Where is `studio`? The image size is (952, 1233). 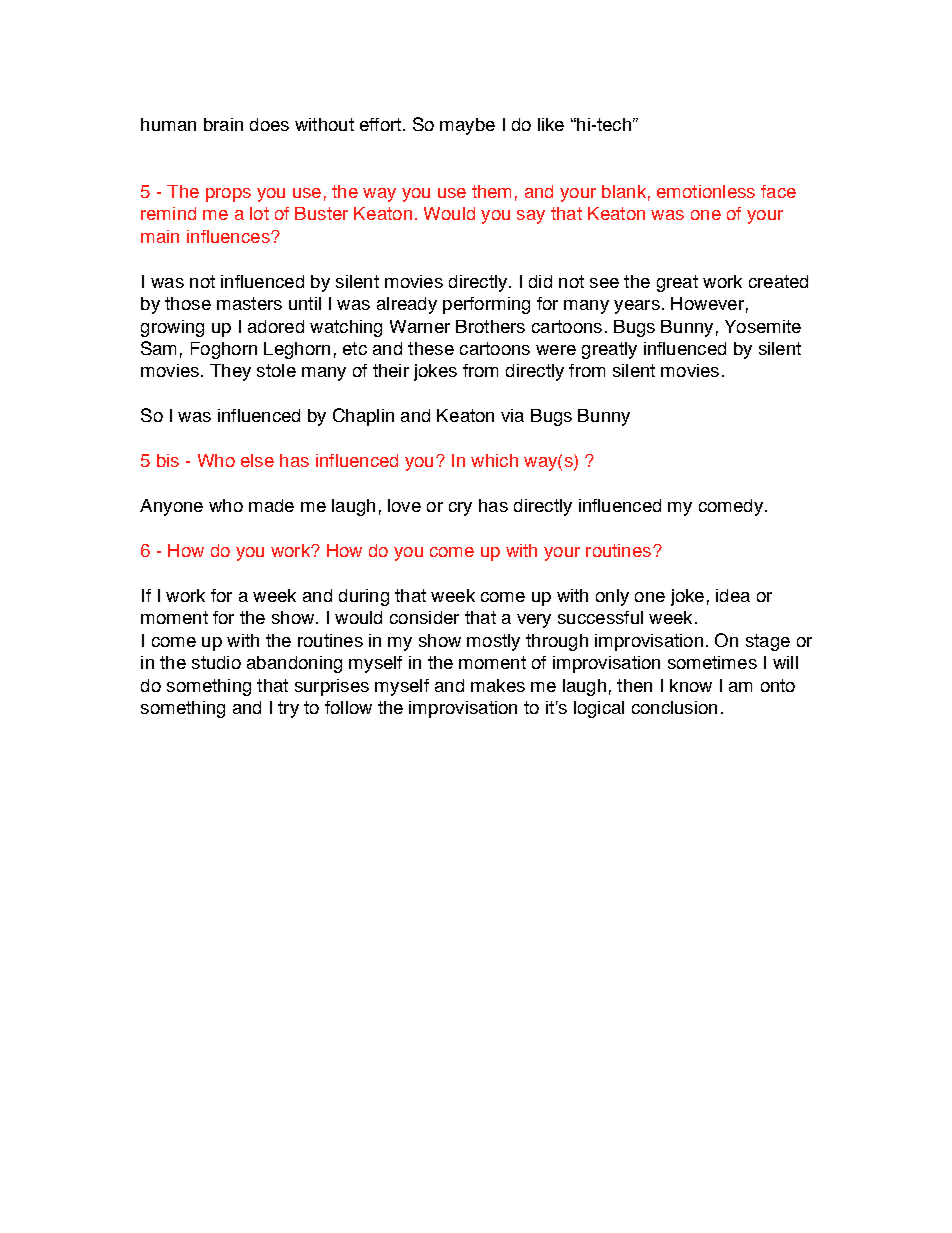 studio is located at coordinates (216, 662).
